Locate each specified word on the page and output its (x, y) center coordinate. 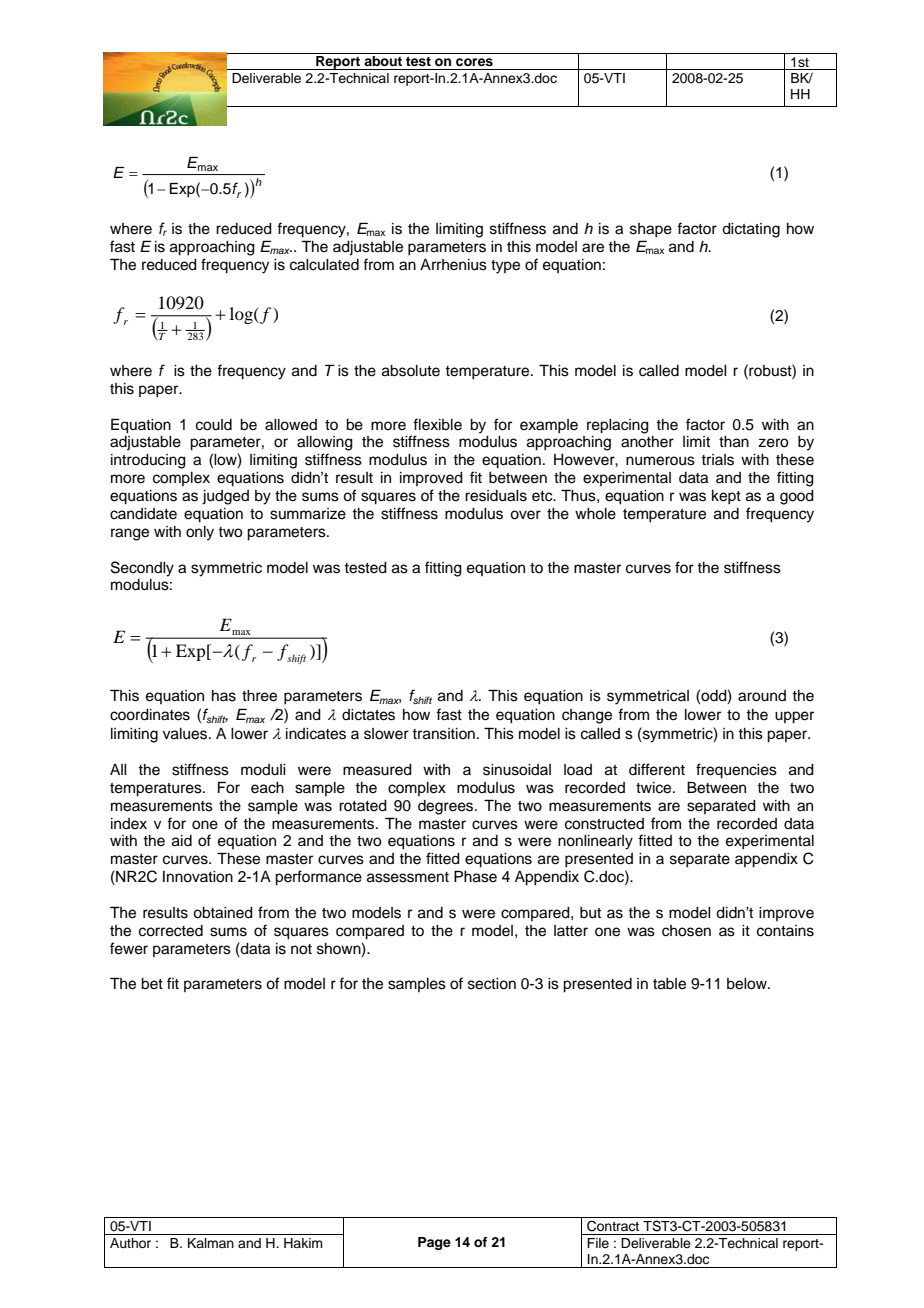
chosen (686, 931)
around (762, 696)
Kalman (211, 1243)
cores (474, 62)
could (214, 425)
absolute (411, 371)
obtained (223, 913)
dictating (751, 230)
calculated (324, 265)
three (259, 696)
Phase (475, 876)
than (734, 442)
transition (443, 734)
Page (434, 1243)
